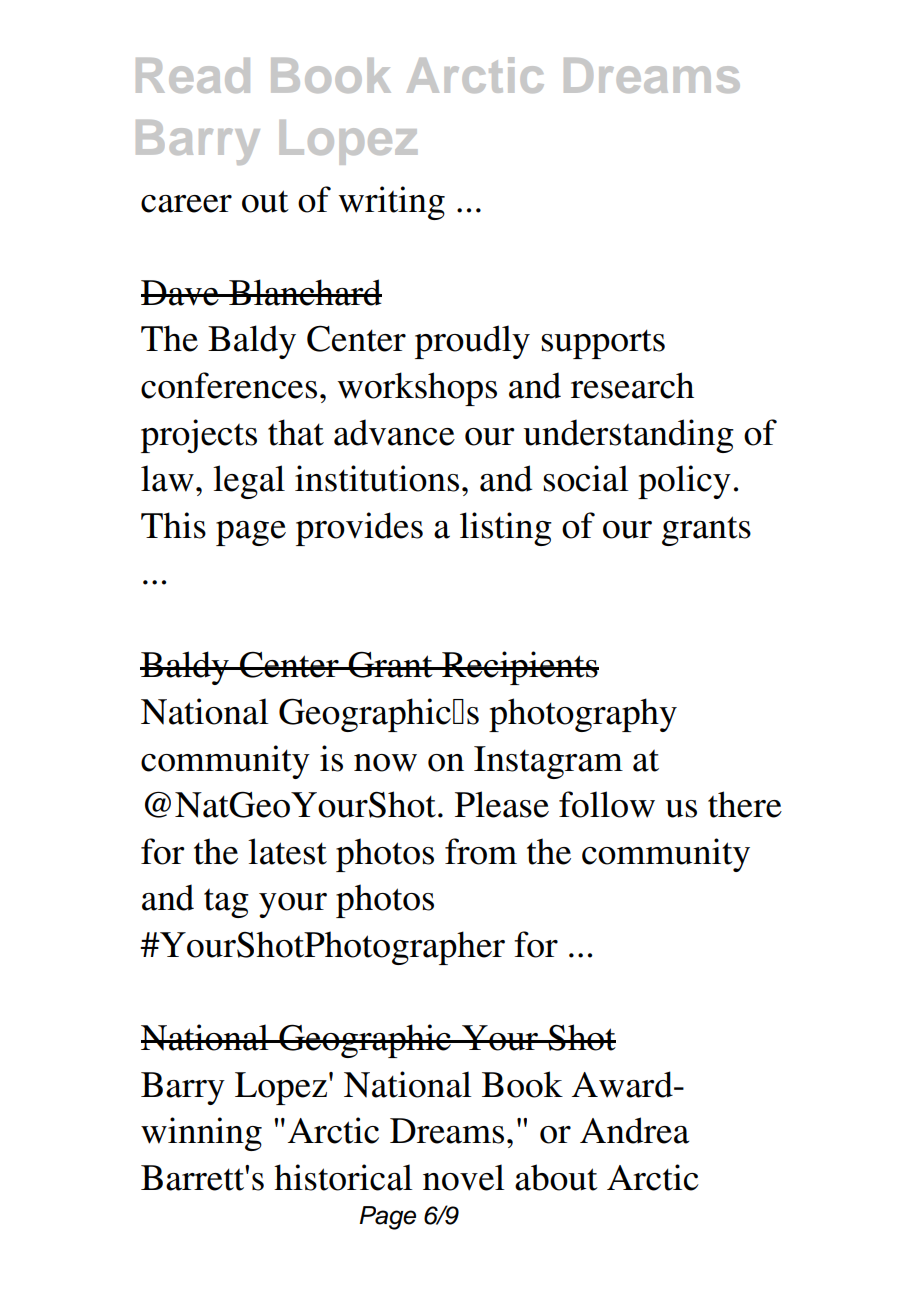 The image size is (924, 1303). I want to click on Please, so click(502, 804).
